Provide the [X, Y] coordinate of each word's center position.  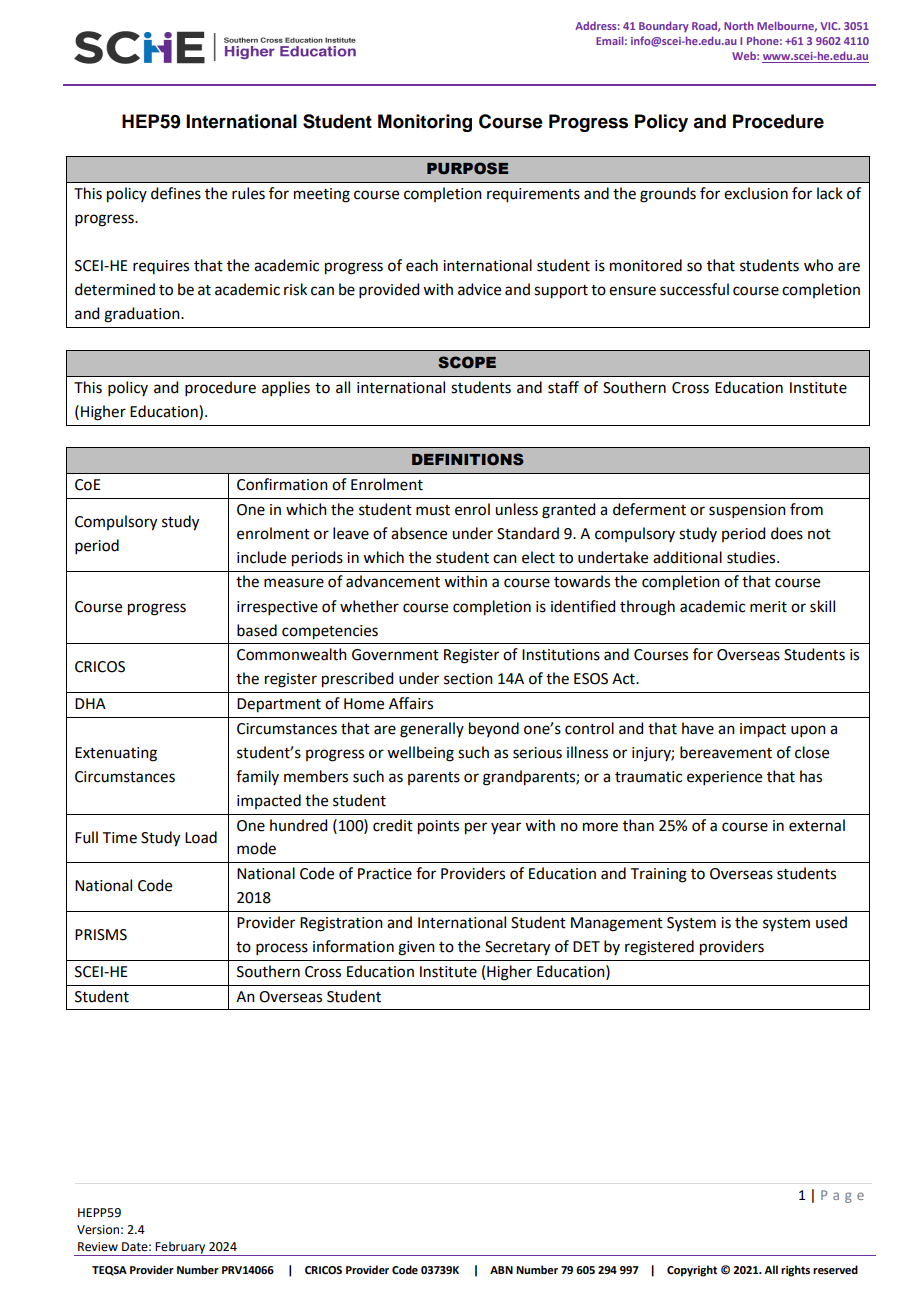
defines [176, 193]
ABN [501, 1270]
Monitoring [425, 123]
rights [795, 1271]
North [739, 26]
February [181, 1248]
